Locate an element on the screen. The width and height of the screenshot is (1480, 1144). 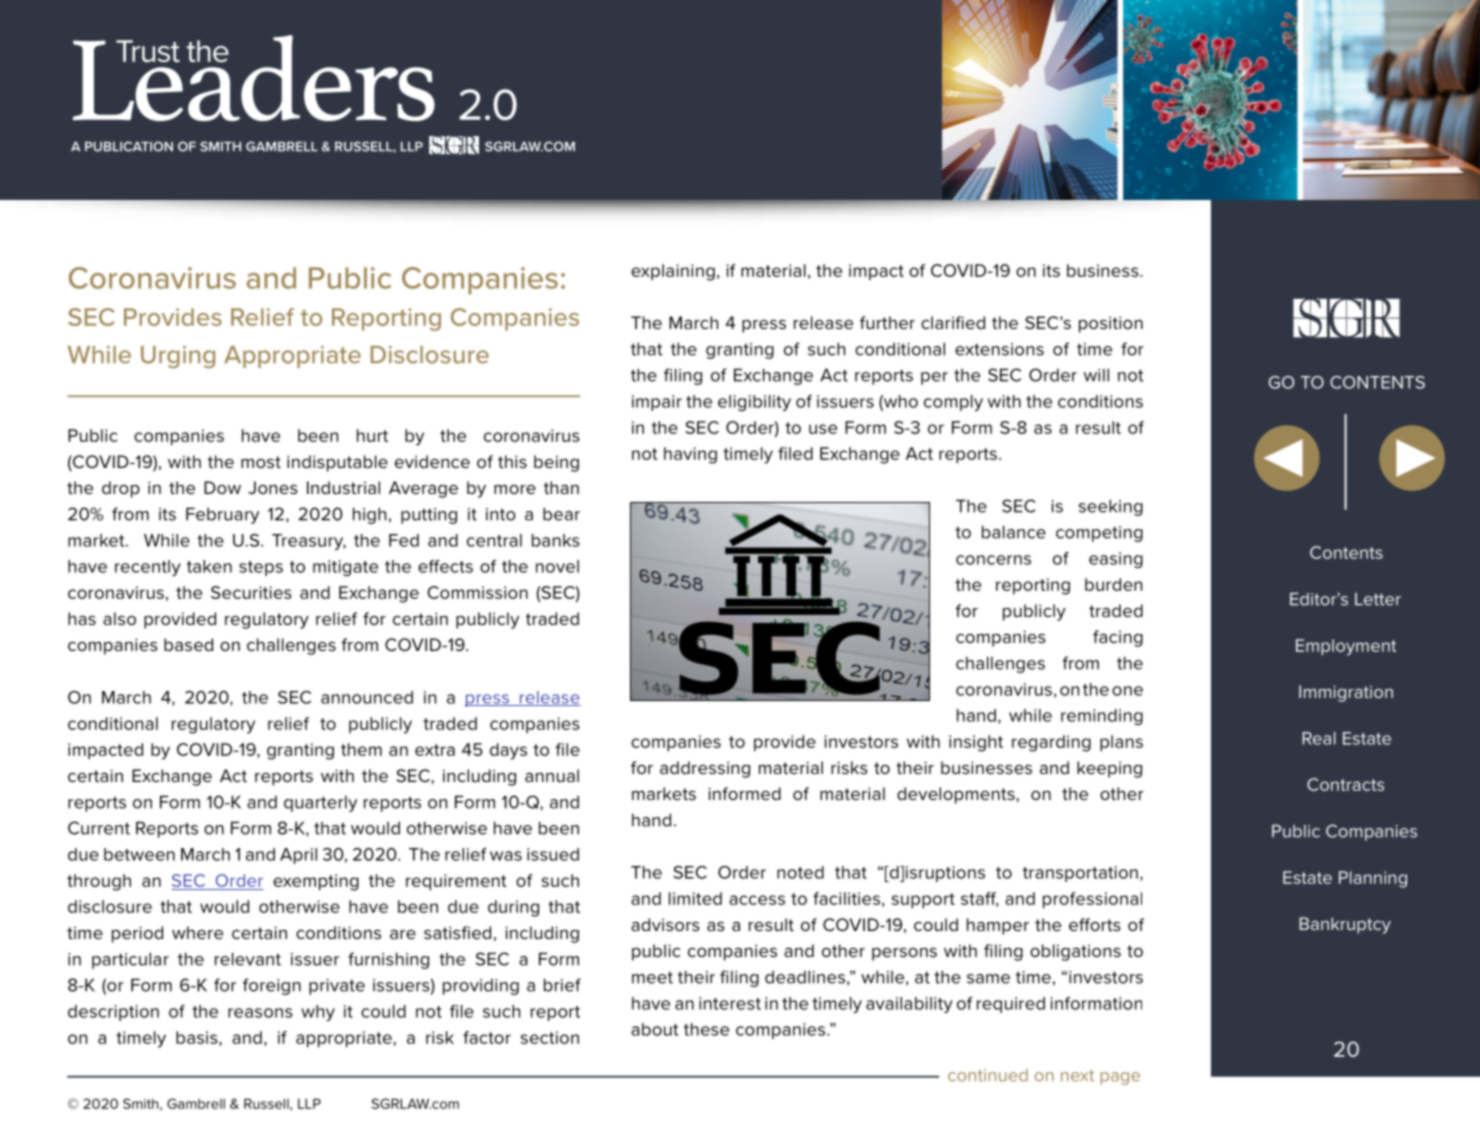
clarified is located at coordinates (953, 322).
